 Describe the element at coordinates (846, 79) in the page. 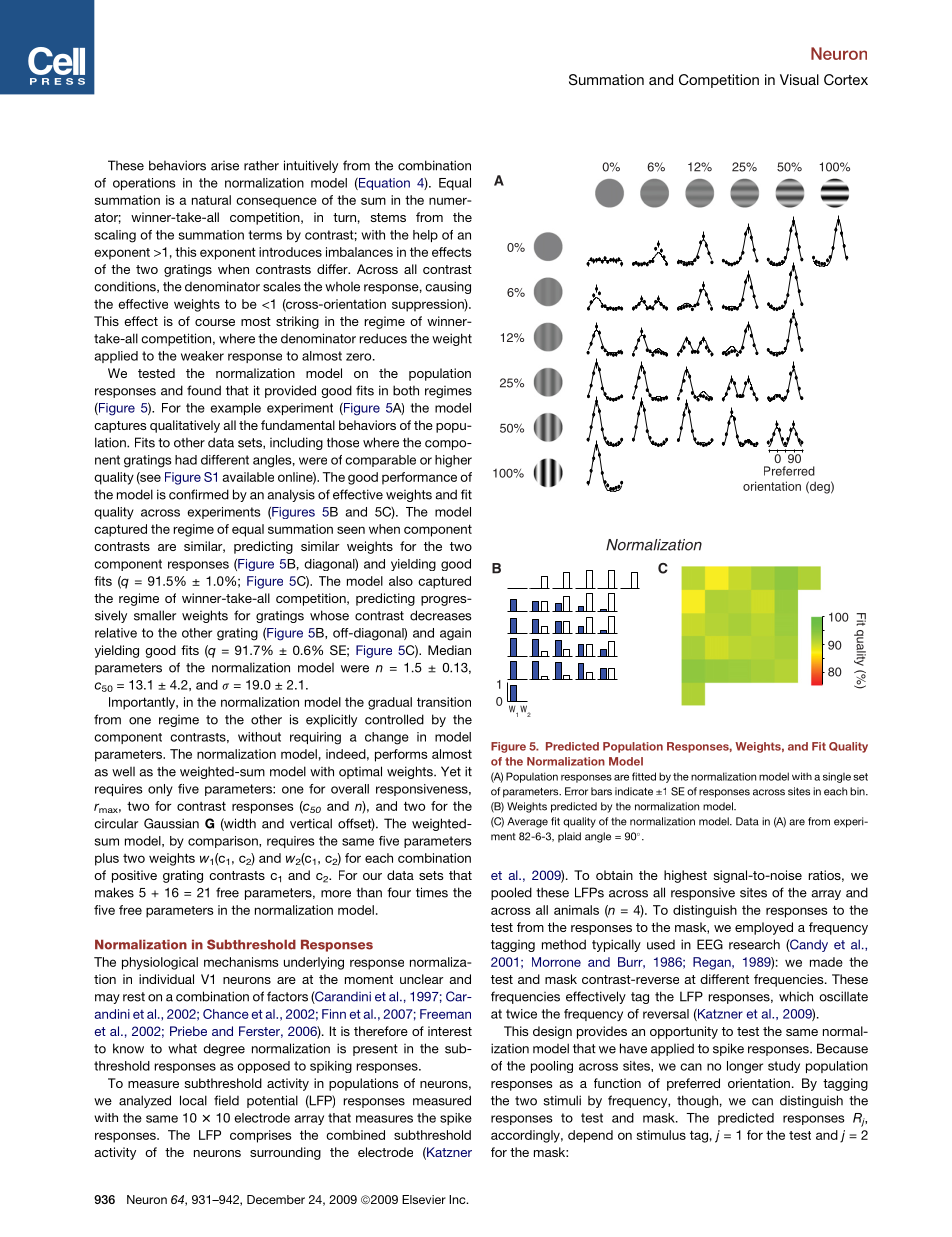

I see `Cortex` at that location.
